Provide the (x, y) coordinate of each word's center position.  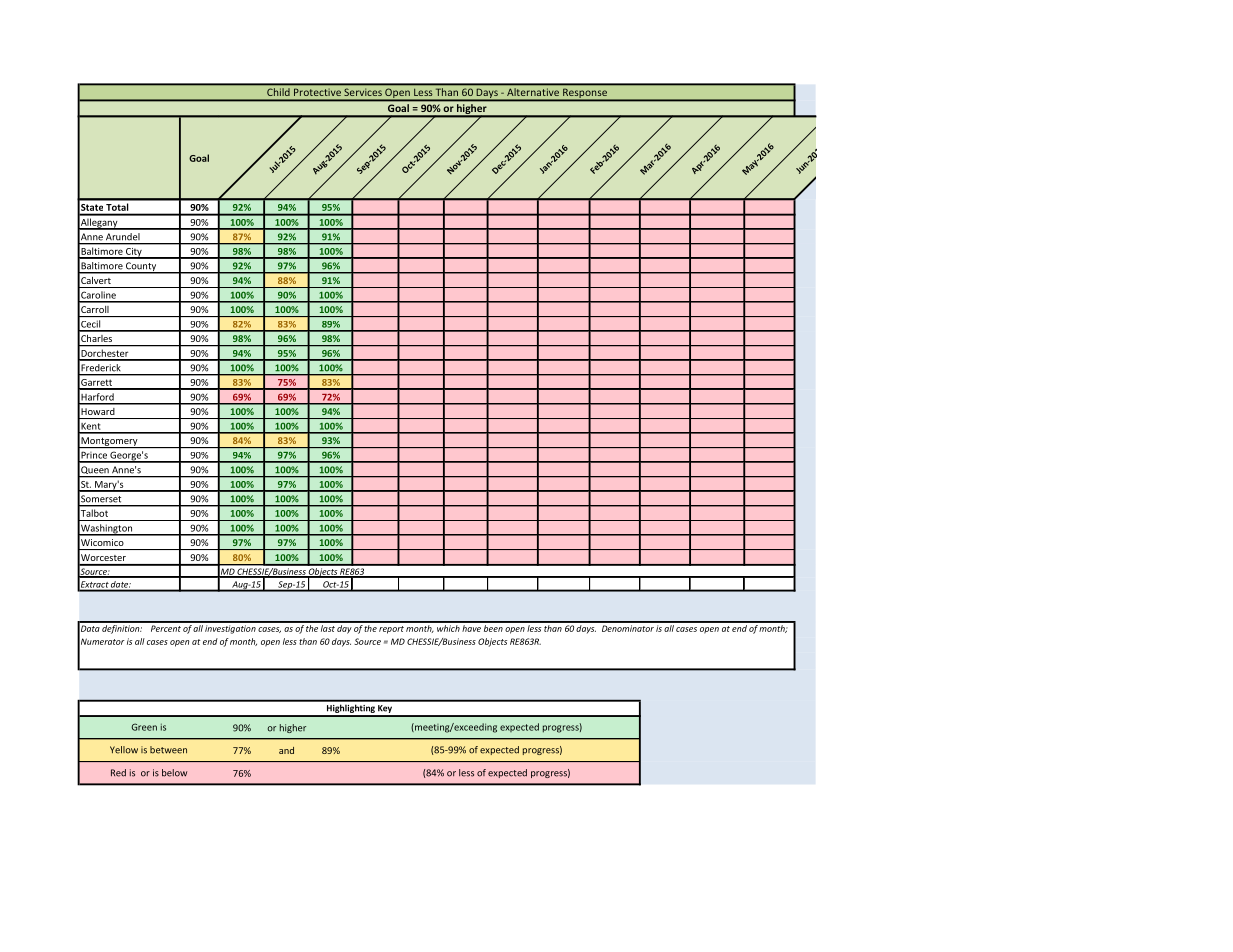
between (168, 750)
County (141, 268)
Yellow (124, 750)
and (286, 750)
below (174, 773)
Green (144, 727)
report (391, 630)
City (134, 253)
